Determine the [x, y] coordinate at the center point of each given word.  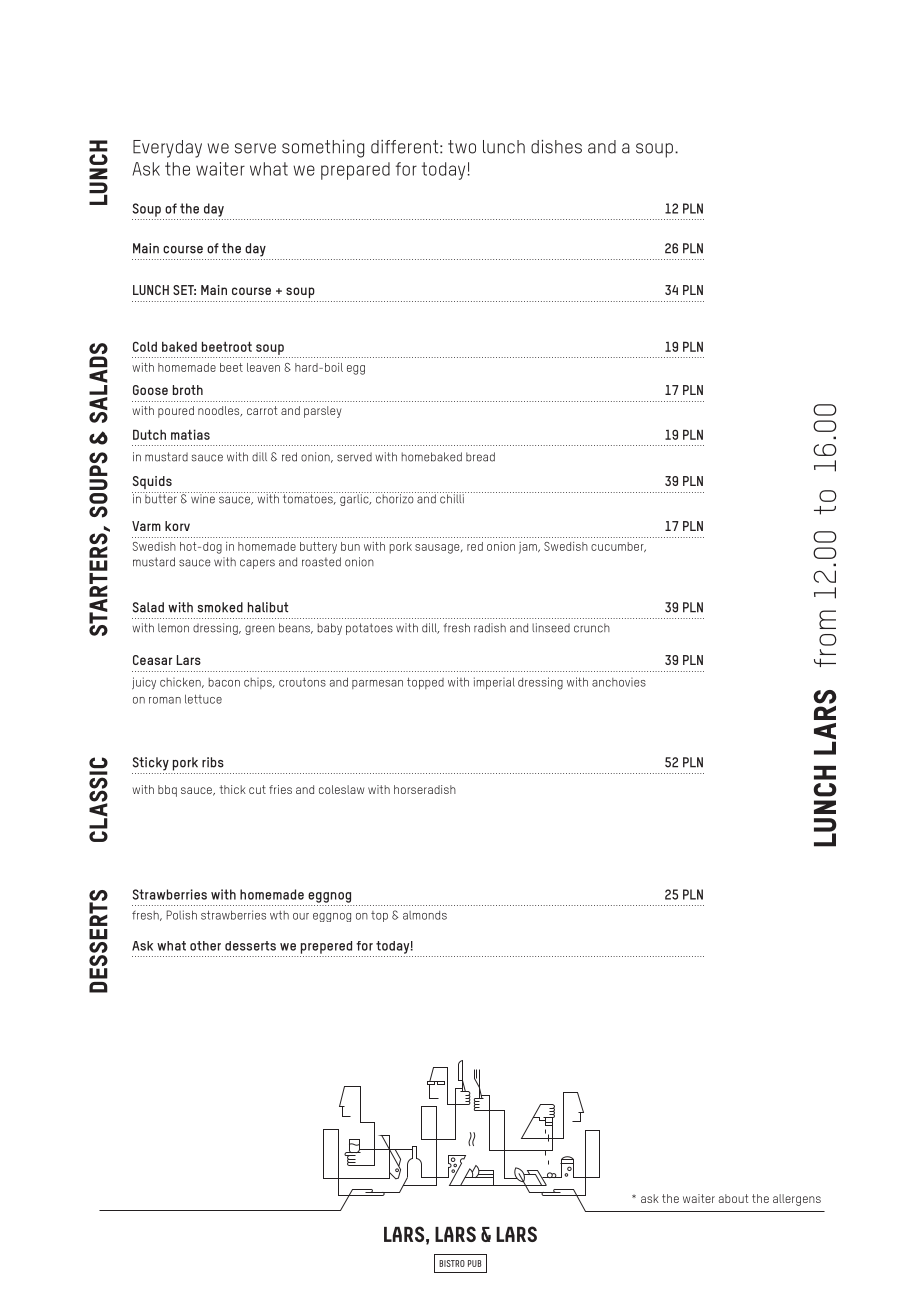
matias [190, 434]
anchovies [619, 682]
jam [529, 548]
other [205, 946]
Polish [182, 915]
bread [480, 457]
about [733, 1198]
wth [279, 915]
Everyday [167, 149]
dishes [556, 147]
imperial [494, 683]
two [462, 147]
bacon [224, 682]
